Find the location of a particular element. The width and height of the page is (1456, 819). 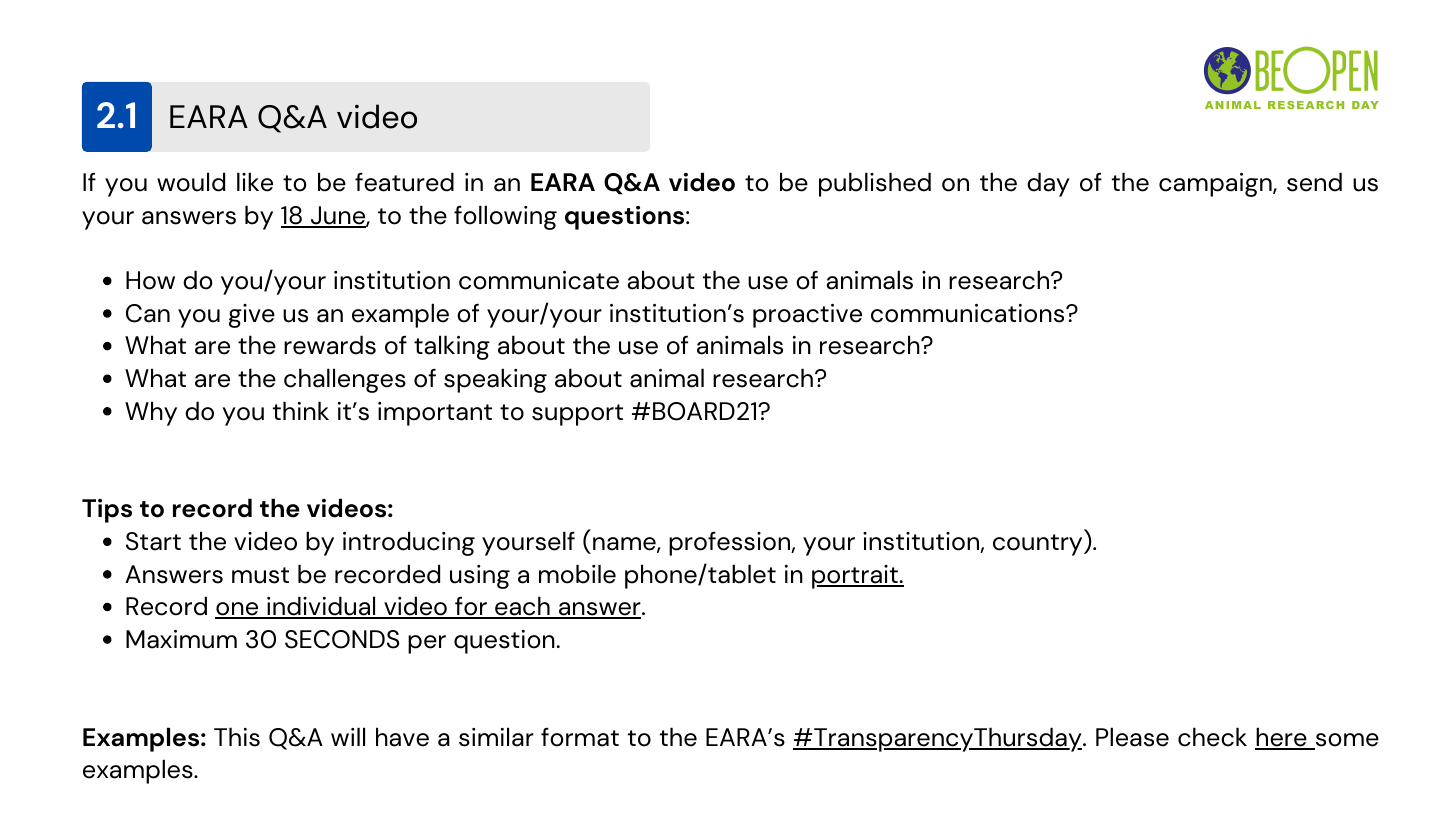

support is located at coordinates (577, 415).
